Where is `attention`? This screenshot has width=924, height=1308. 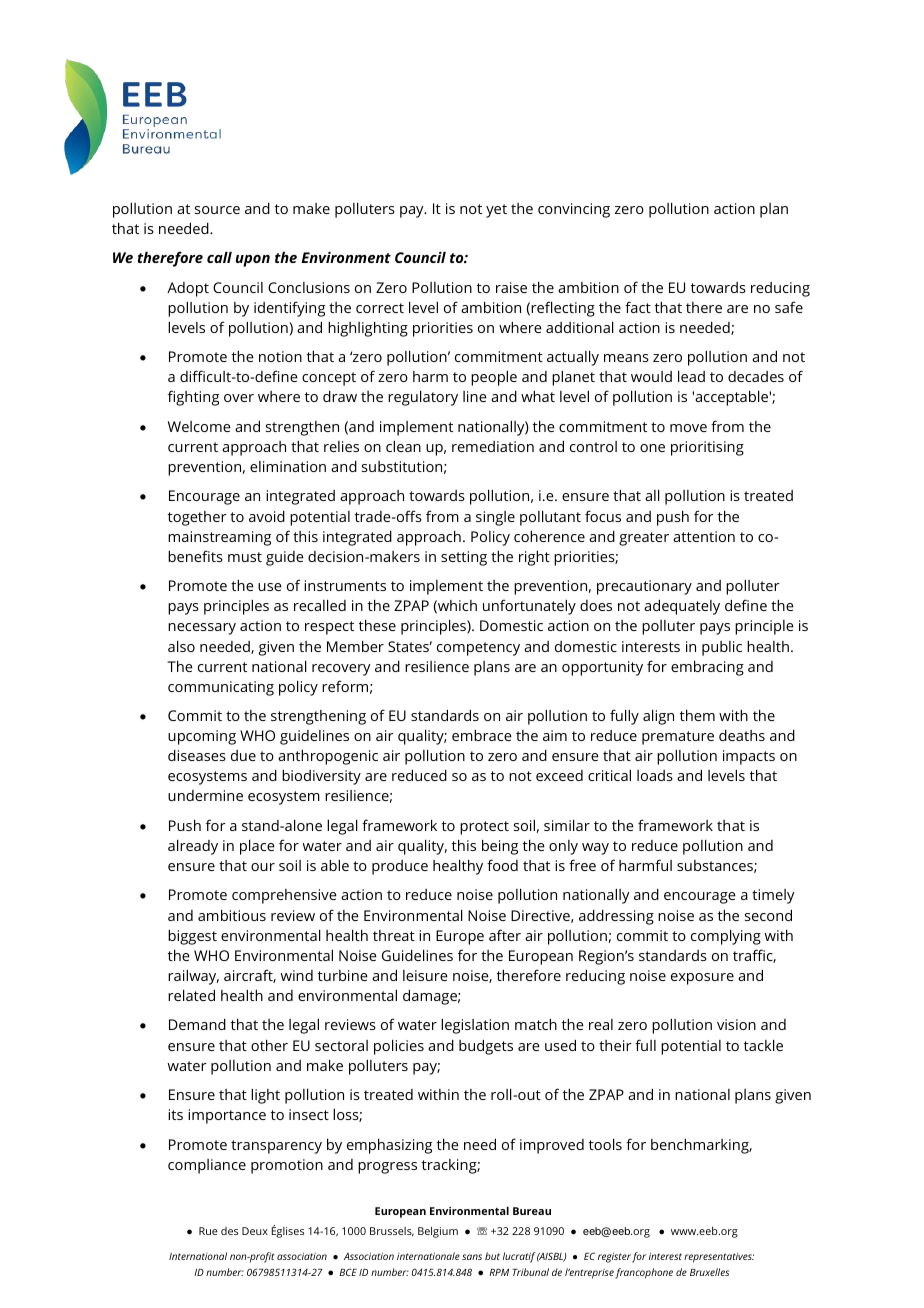
attention is located at coordinates (704, 536).
